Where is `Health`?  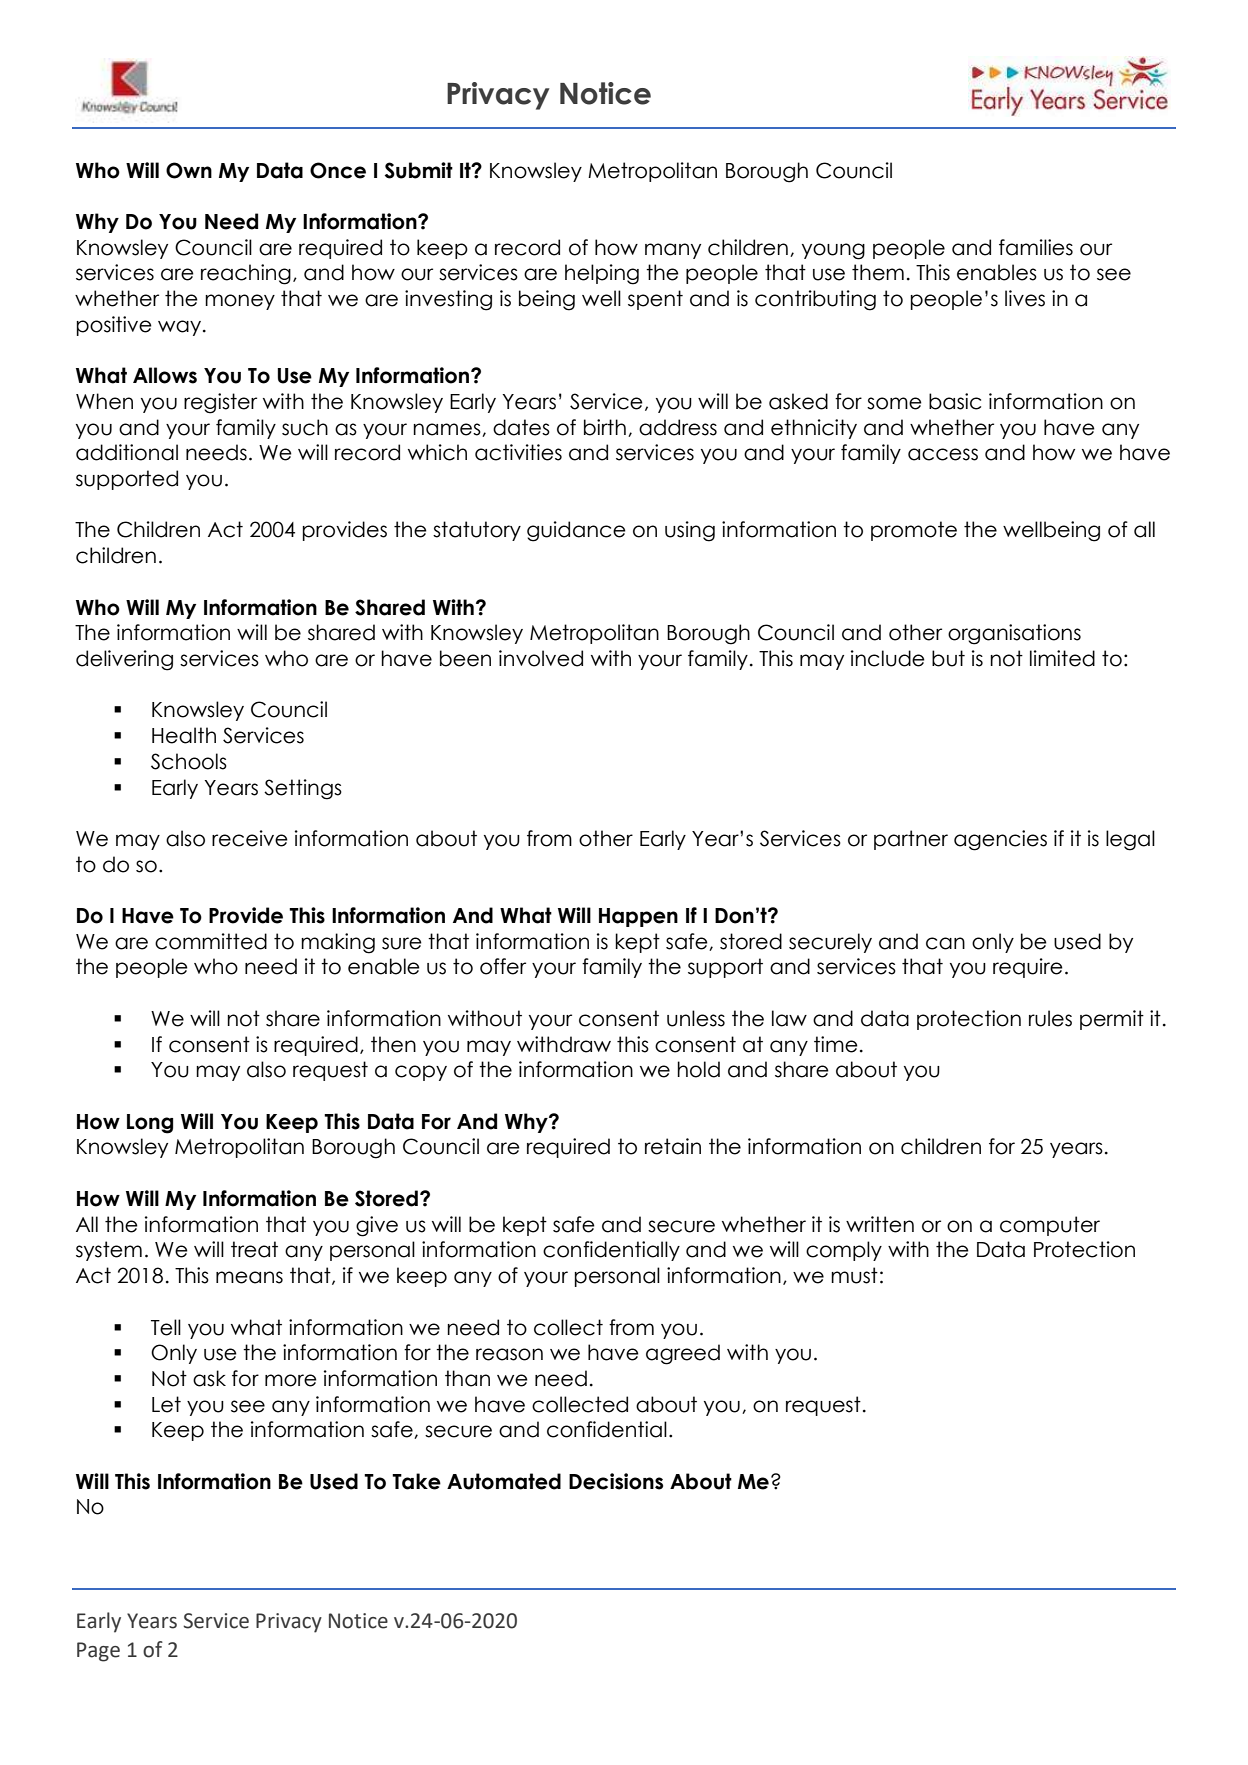
Health is located at coordinates (184, 735).
